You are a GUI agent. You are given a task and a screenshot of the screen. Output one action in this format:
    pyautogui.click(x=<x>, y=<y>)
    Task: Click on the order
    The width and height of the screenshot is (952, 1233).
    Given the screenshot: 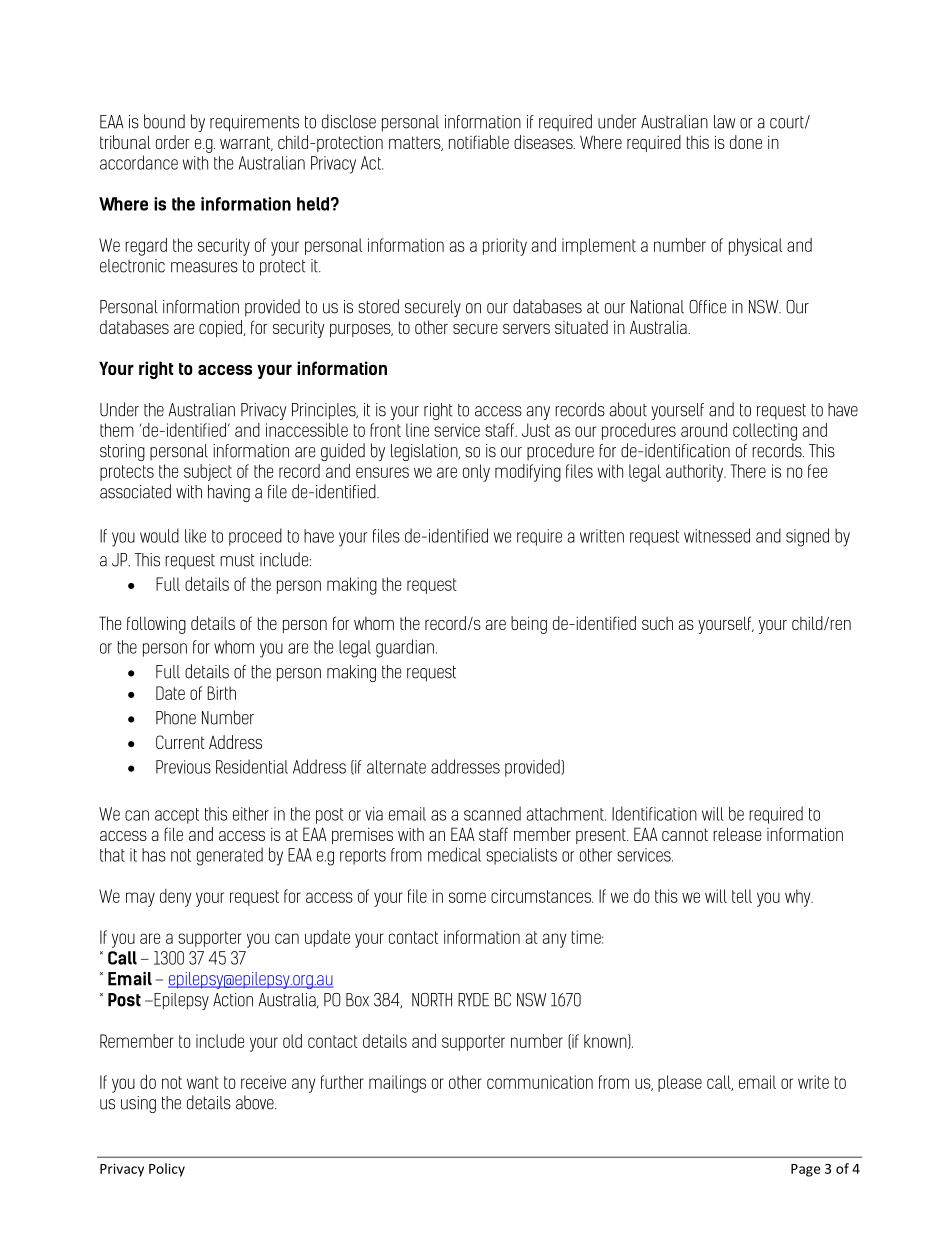 What is the action you would take?
    pyautogui.click(x=173, y=142)
